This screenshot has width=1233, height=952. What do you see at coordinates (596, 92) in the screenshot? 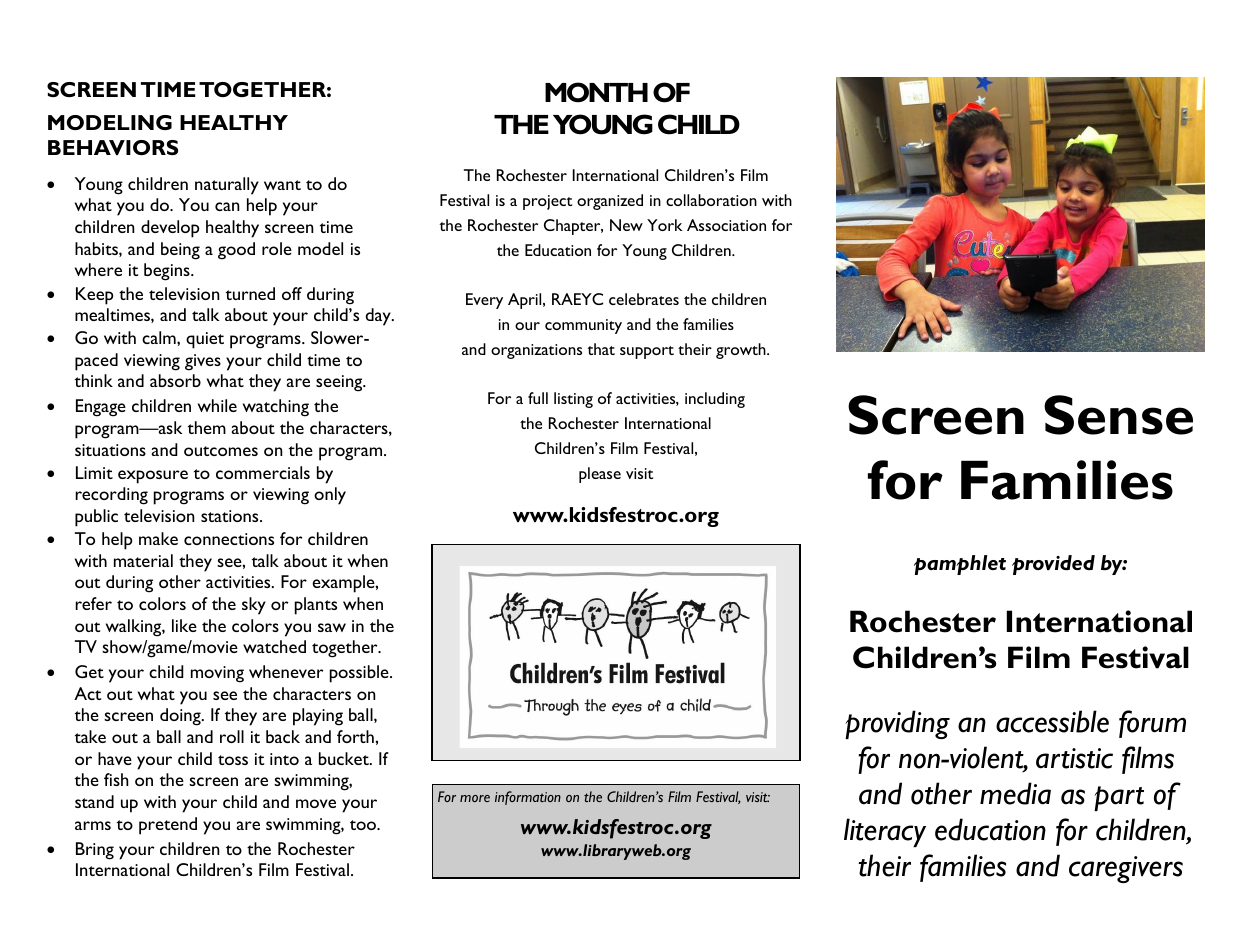
I see `MONTH` at bounding box center [596, 92].
